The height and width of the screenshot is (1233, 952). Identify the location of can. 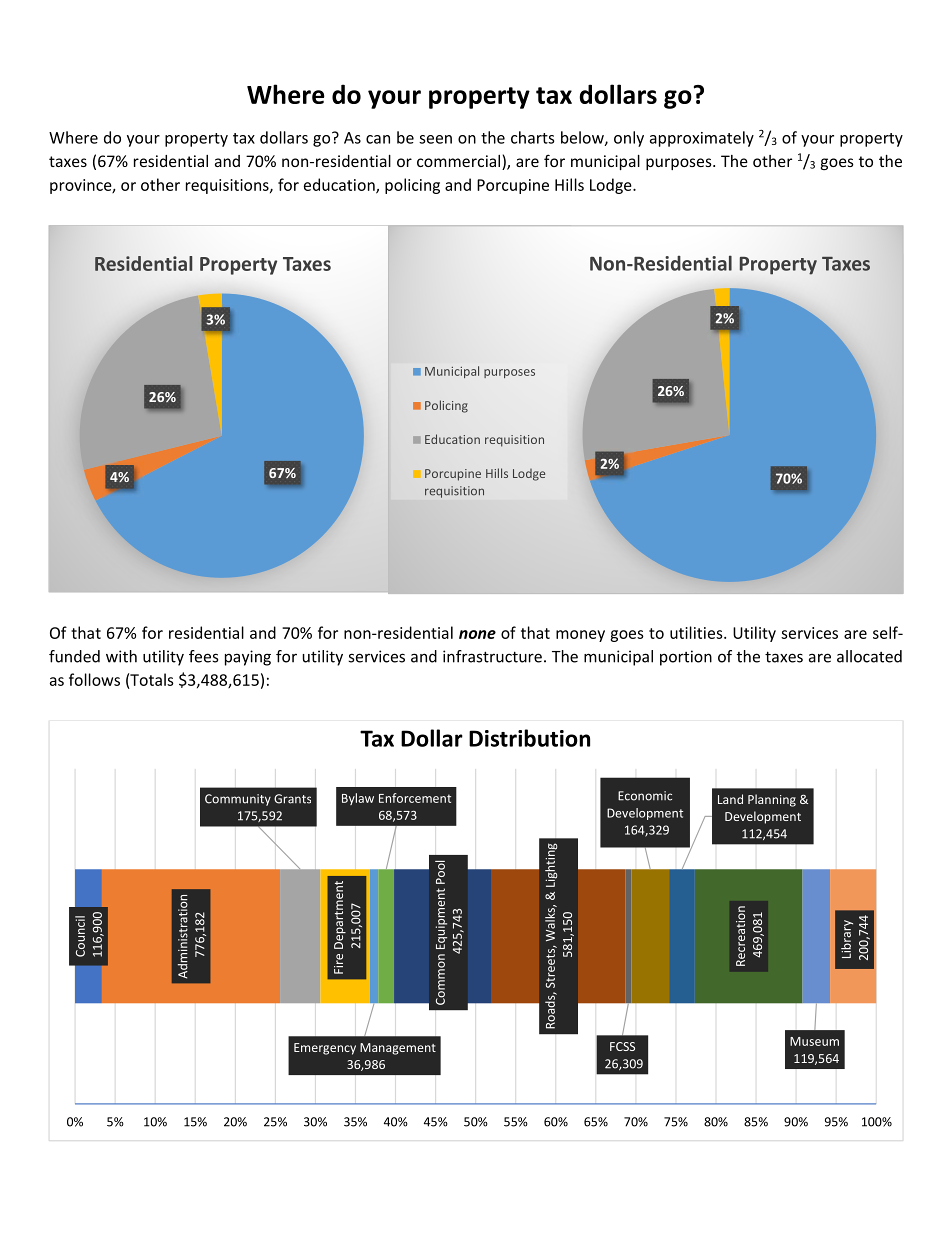
(378, 139).
